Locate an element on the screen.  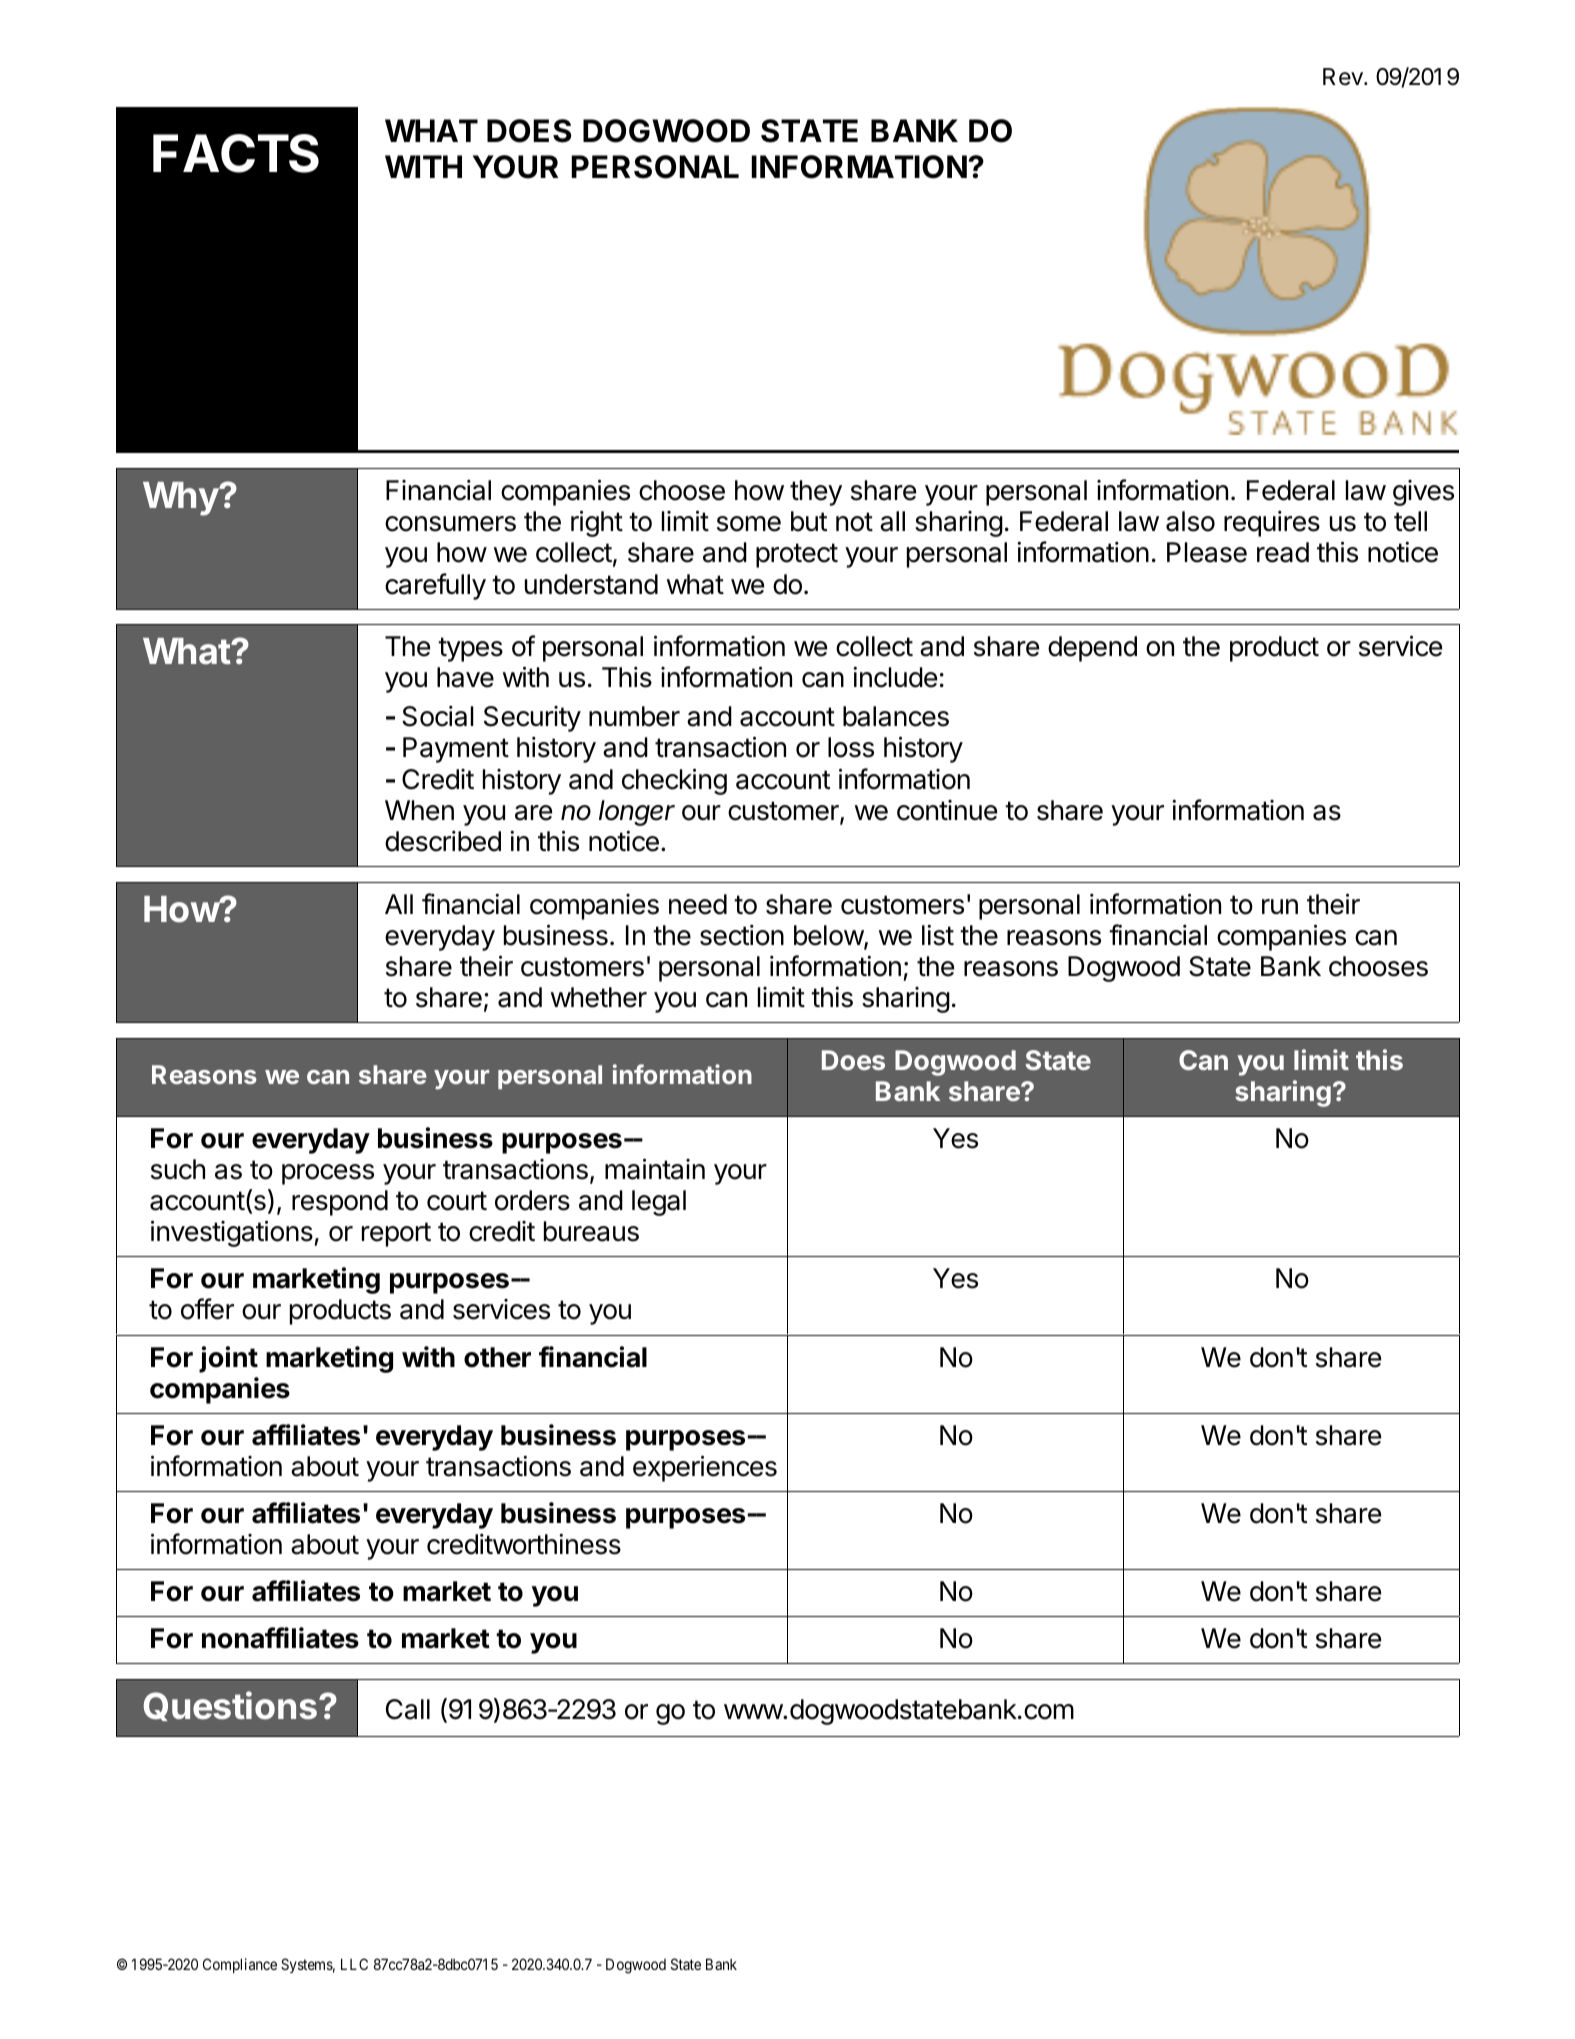
Rev is located at coordinates (1344, 77).
